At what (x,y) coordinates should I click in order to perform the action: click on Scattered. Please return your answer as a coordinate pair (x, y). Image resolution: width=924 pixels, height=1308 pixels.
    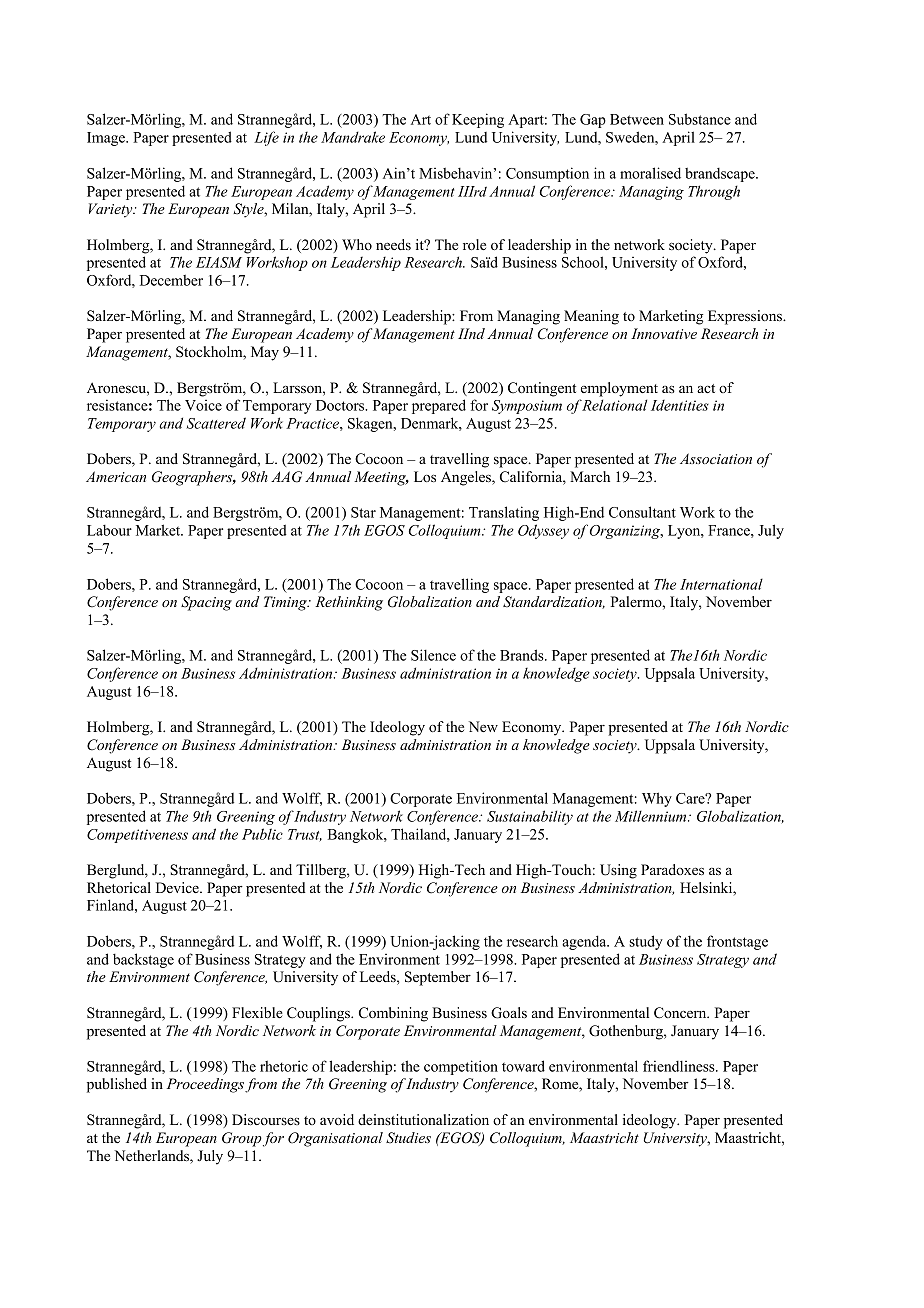
    Looking at the image, I should click on (216, 423).
